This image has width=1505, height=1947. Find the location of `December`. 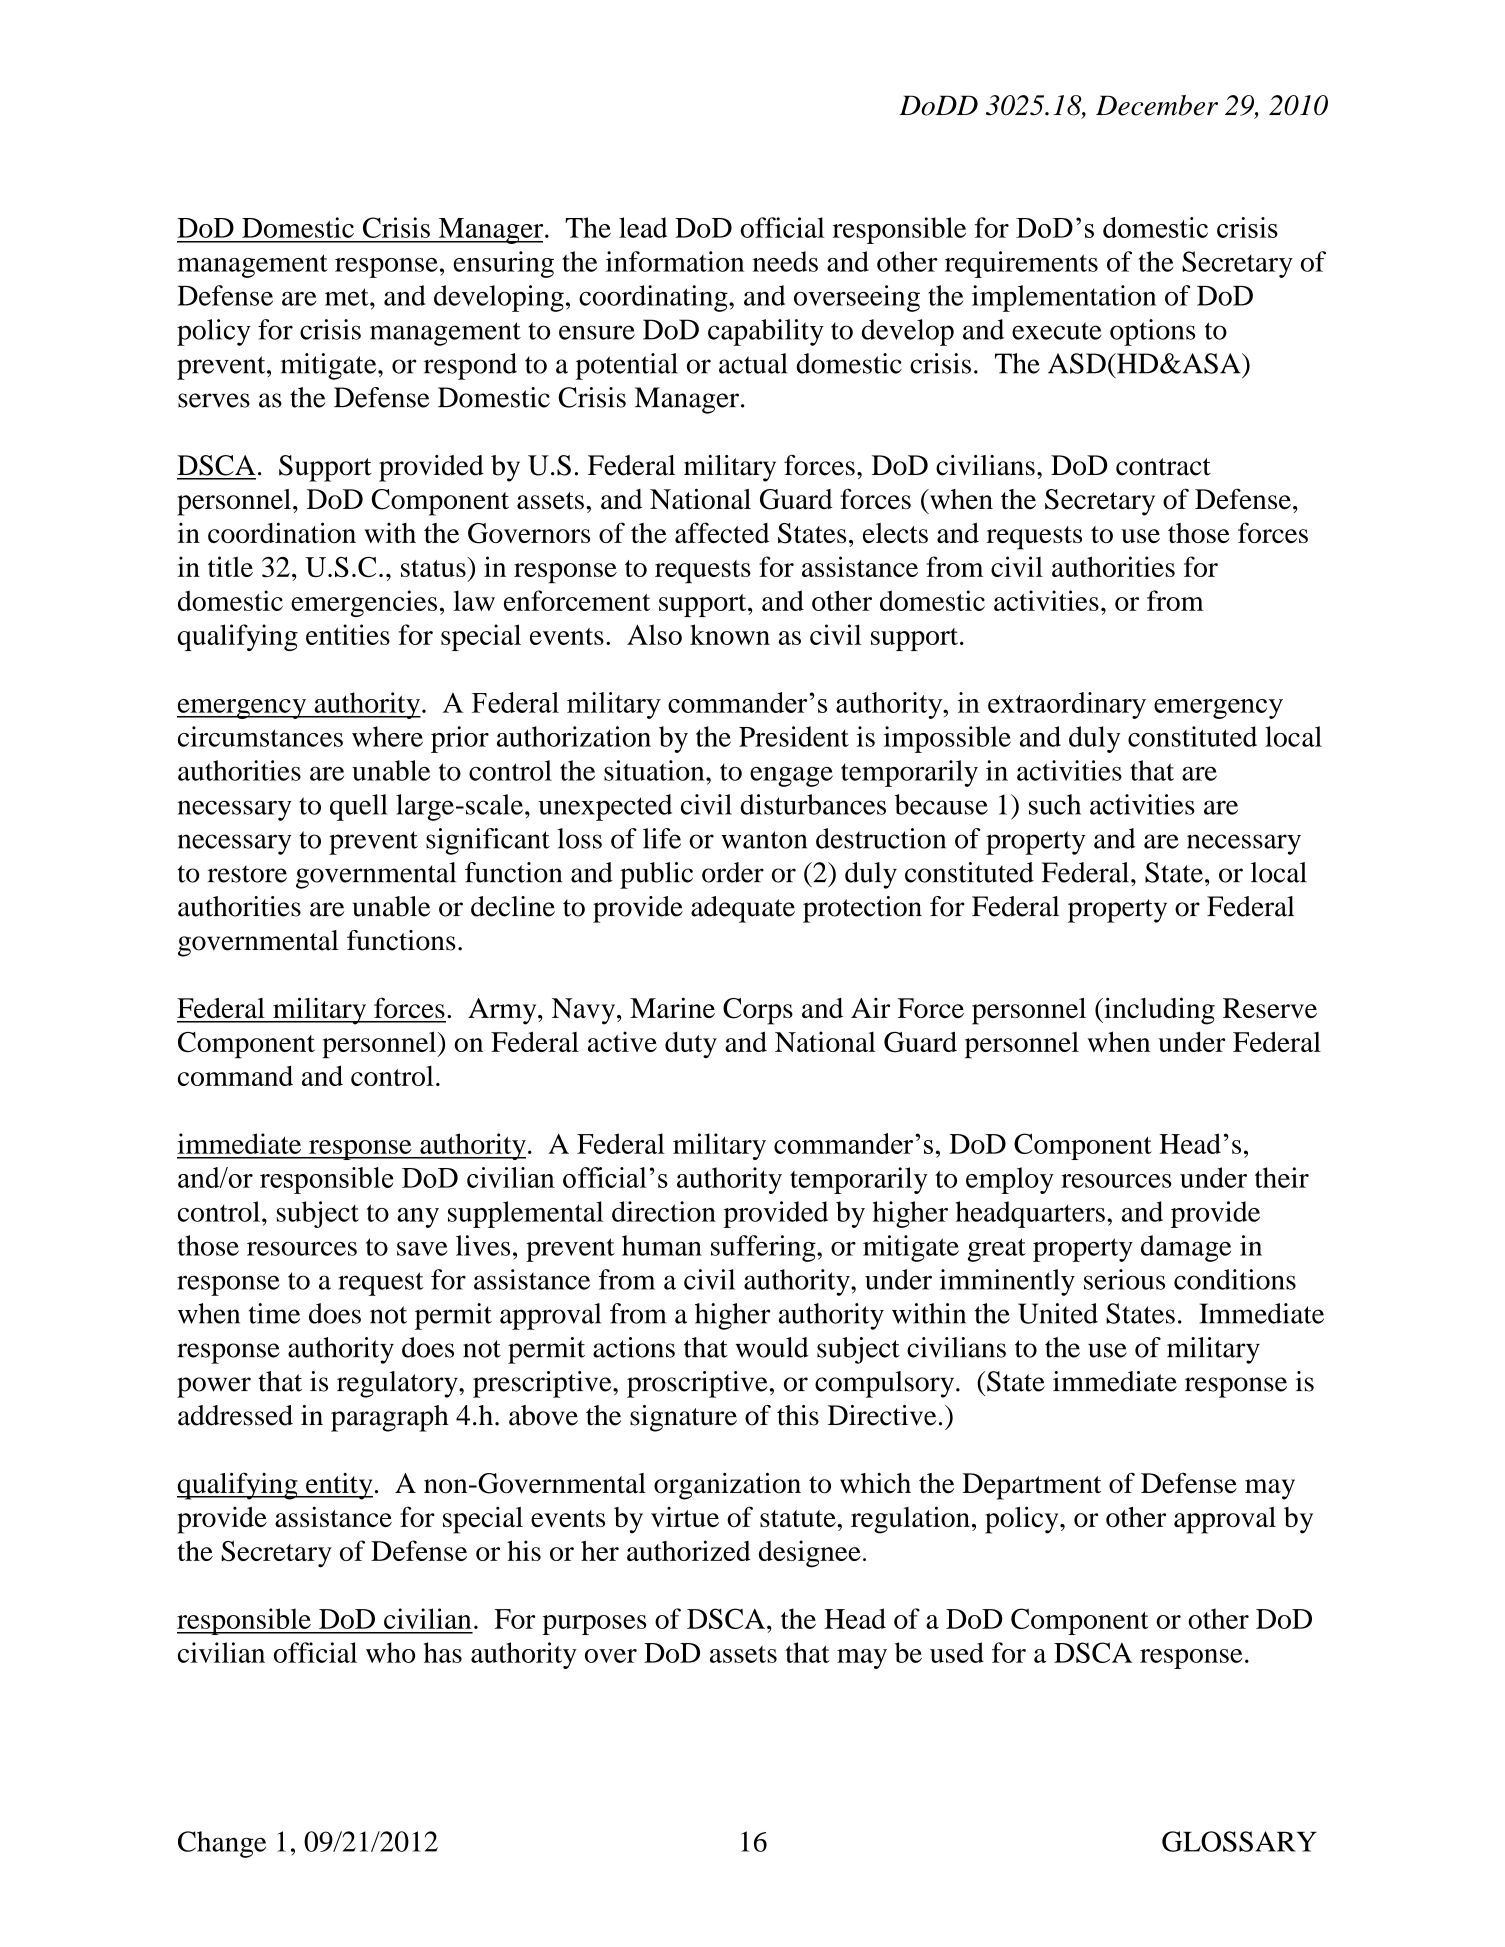

December is located at coordinates (1157, 105).
